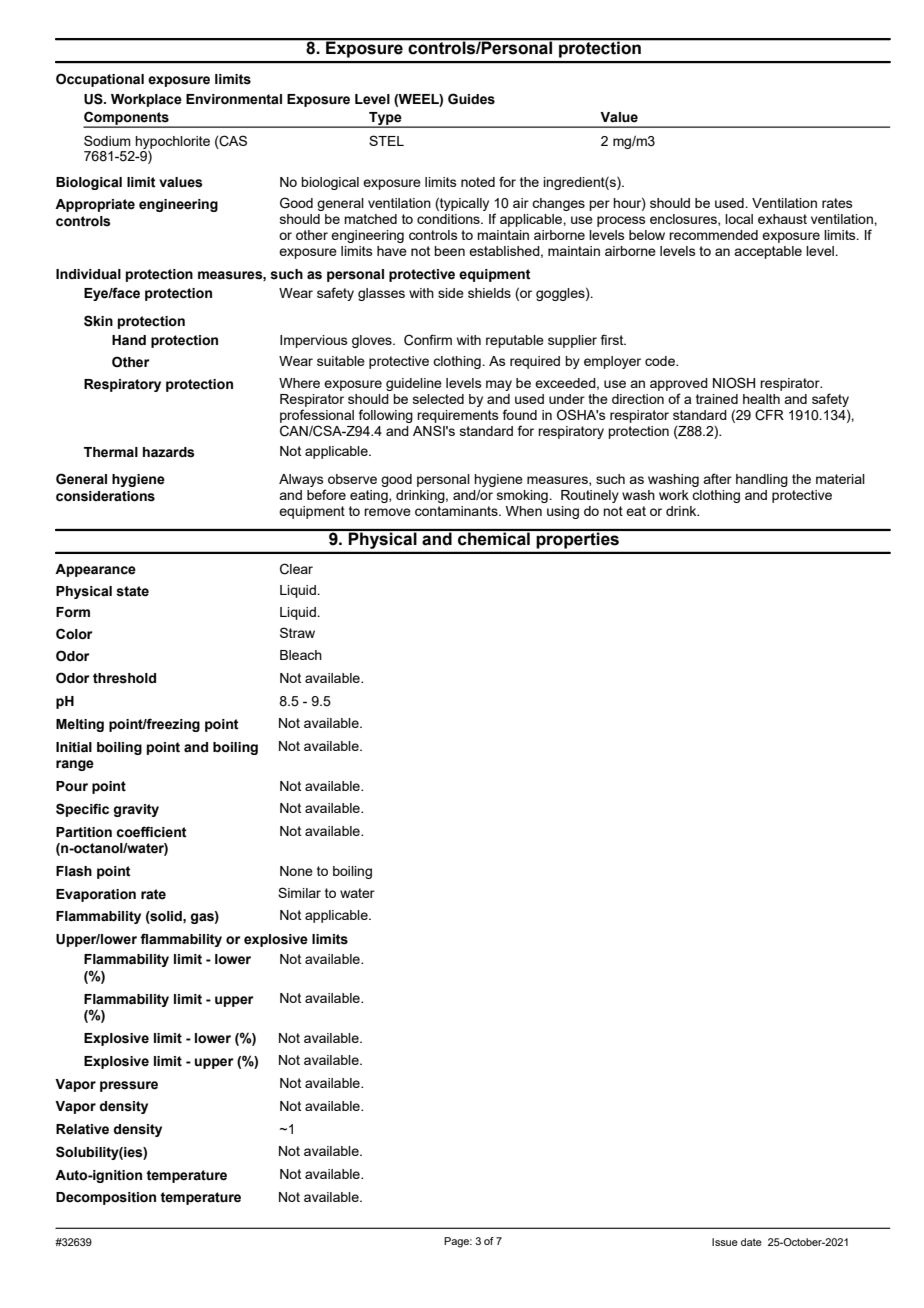 The width and height of the document is (924, 1308). What do you see at coordinates (301, 655) in the document?
I see `Bleach` at bounding box center [301, 655].
